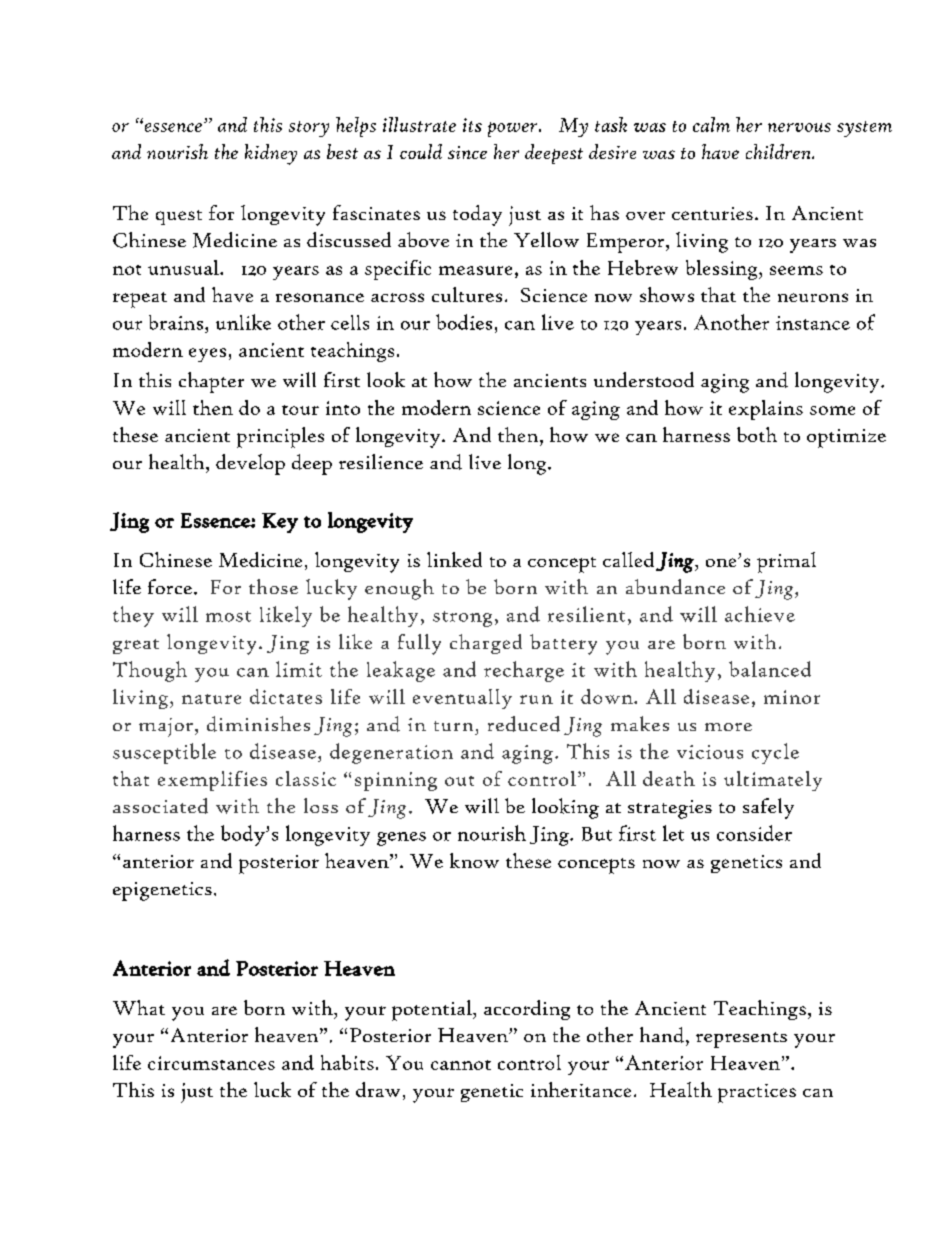 Image resolution: width=952 pixels, height=1233 pixels. Describe the element at coordinates (779, 151) in the screenshot. I see `children` at that location.
